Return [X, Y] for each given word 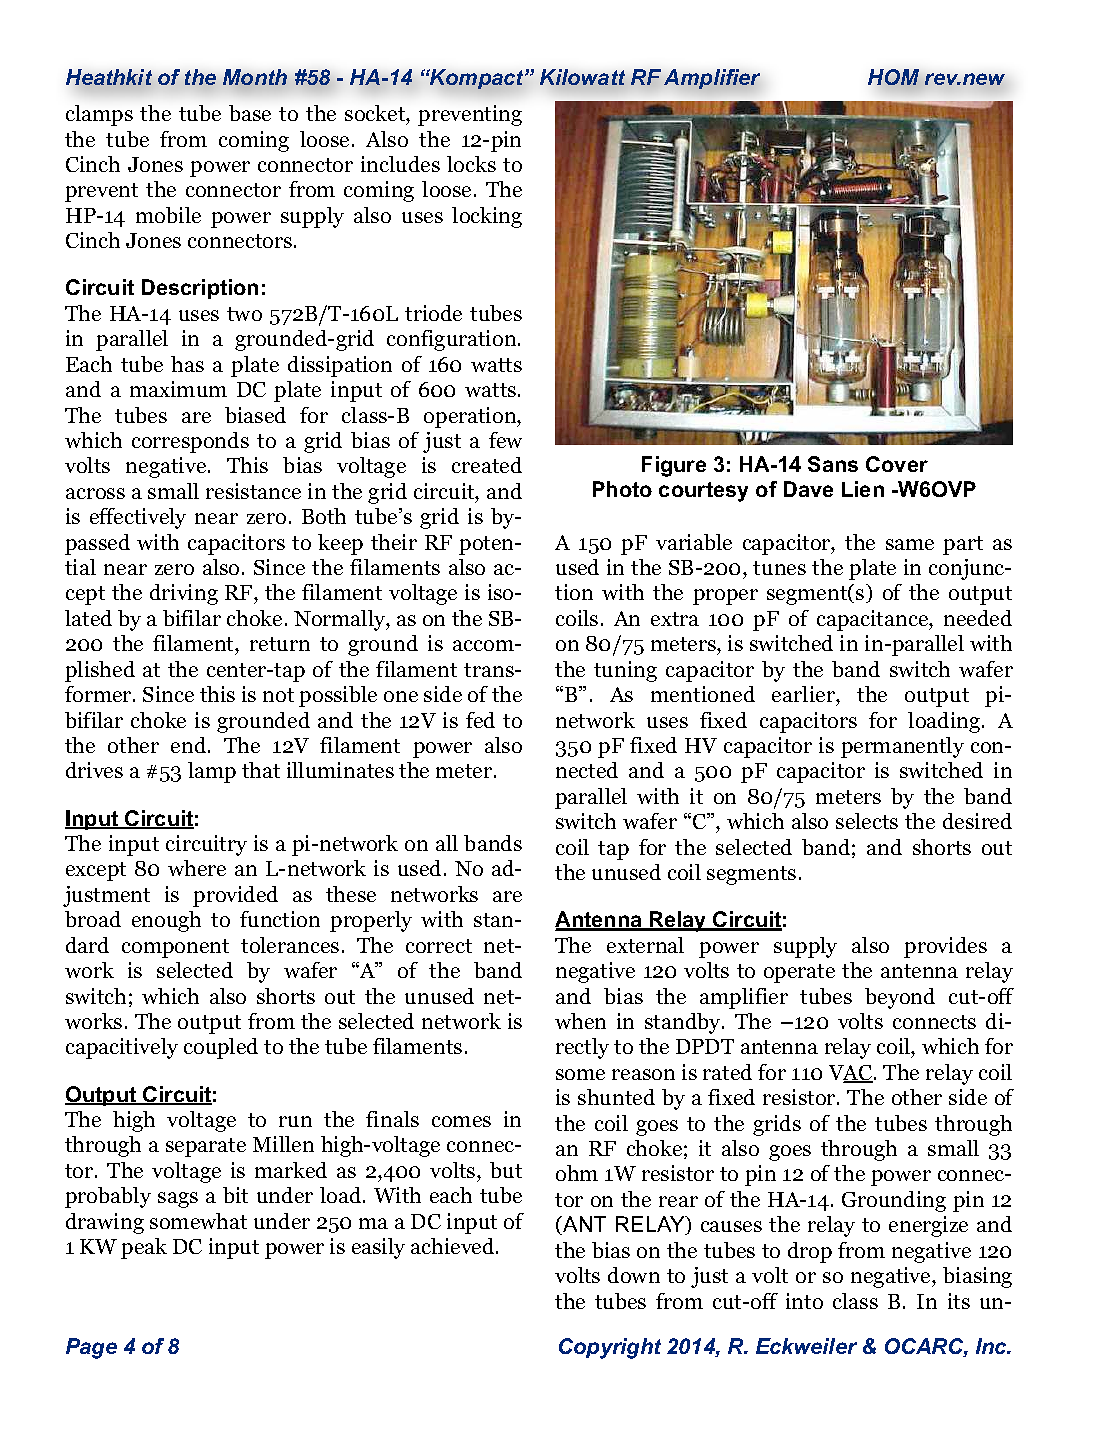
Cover [897, 464]
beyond [900, 998]
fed [480, 720]
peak [144, 1248]
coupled [221, 1048]
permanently [902, 747]
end [190, 745]
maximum [178, 389]
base [250, 113]
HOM [893, 77]
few [505, 440]
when [580, 1021]
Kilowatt [582, 77]
